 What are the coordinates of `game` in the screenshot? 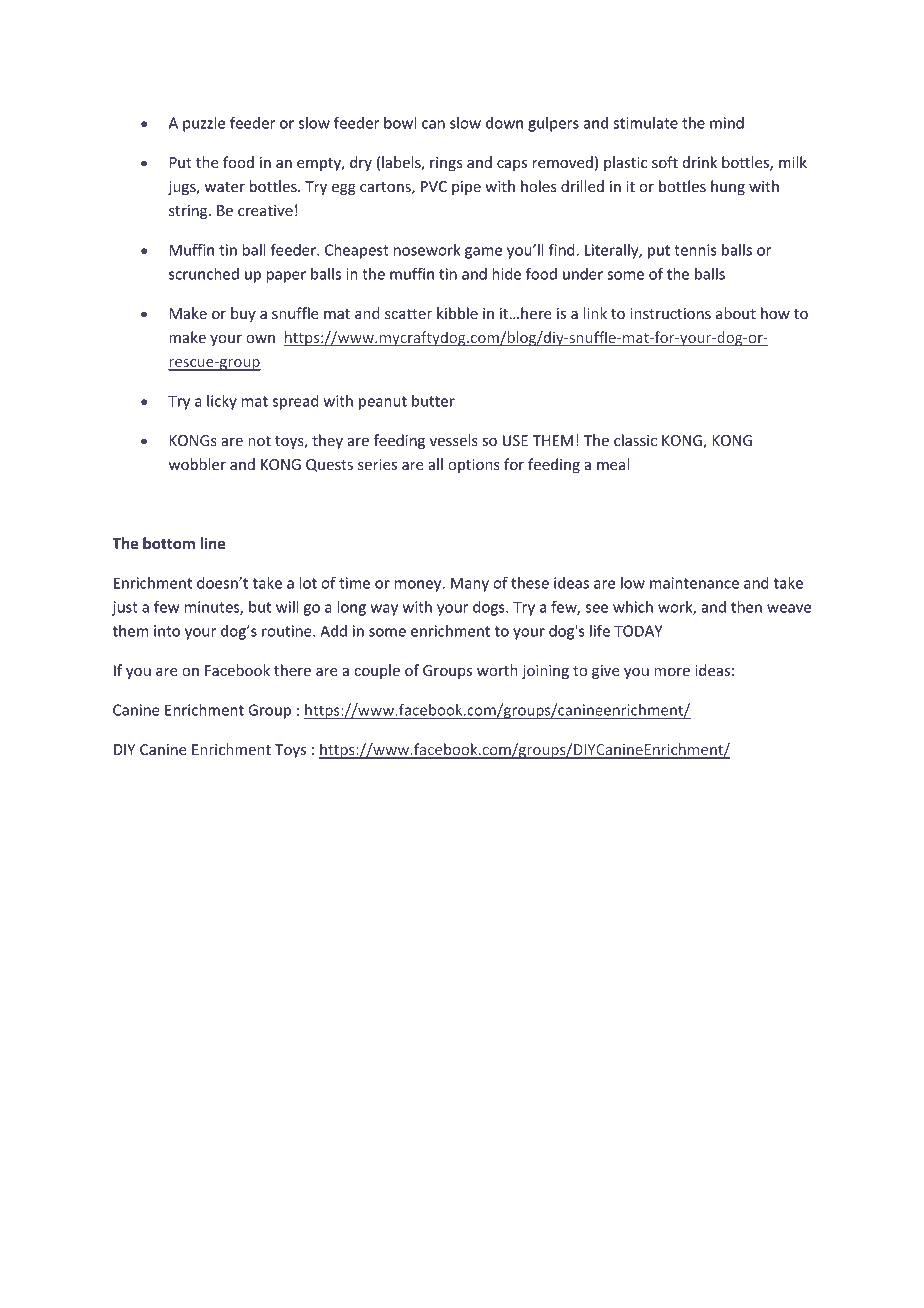 It's located at (483, 253).
